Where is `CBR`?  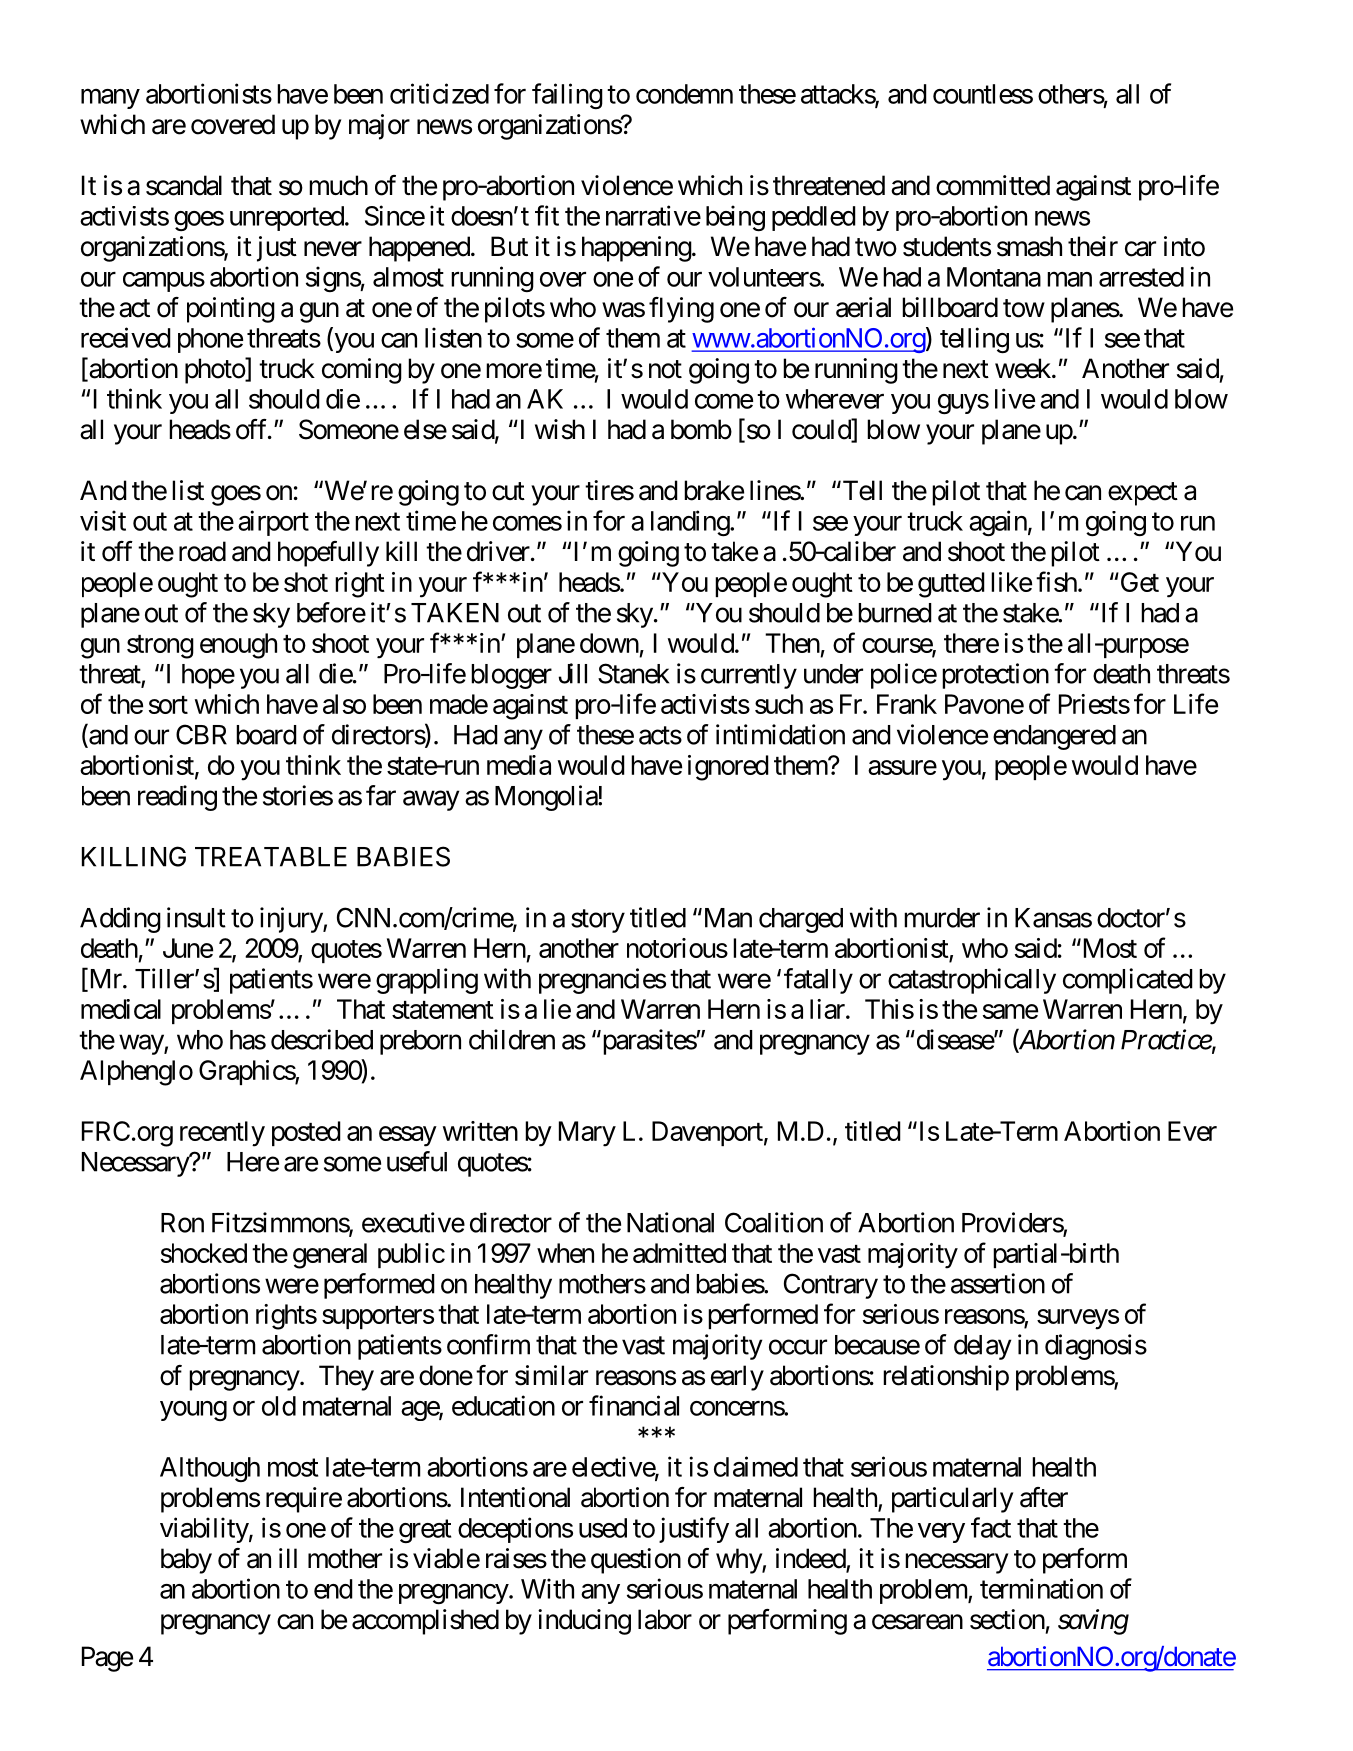
CBR is located at coordinates (201, 734).
